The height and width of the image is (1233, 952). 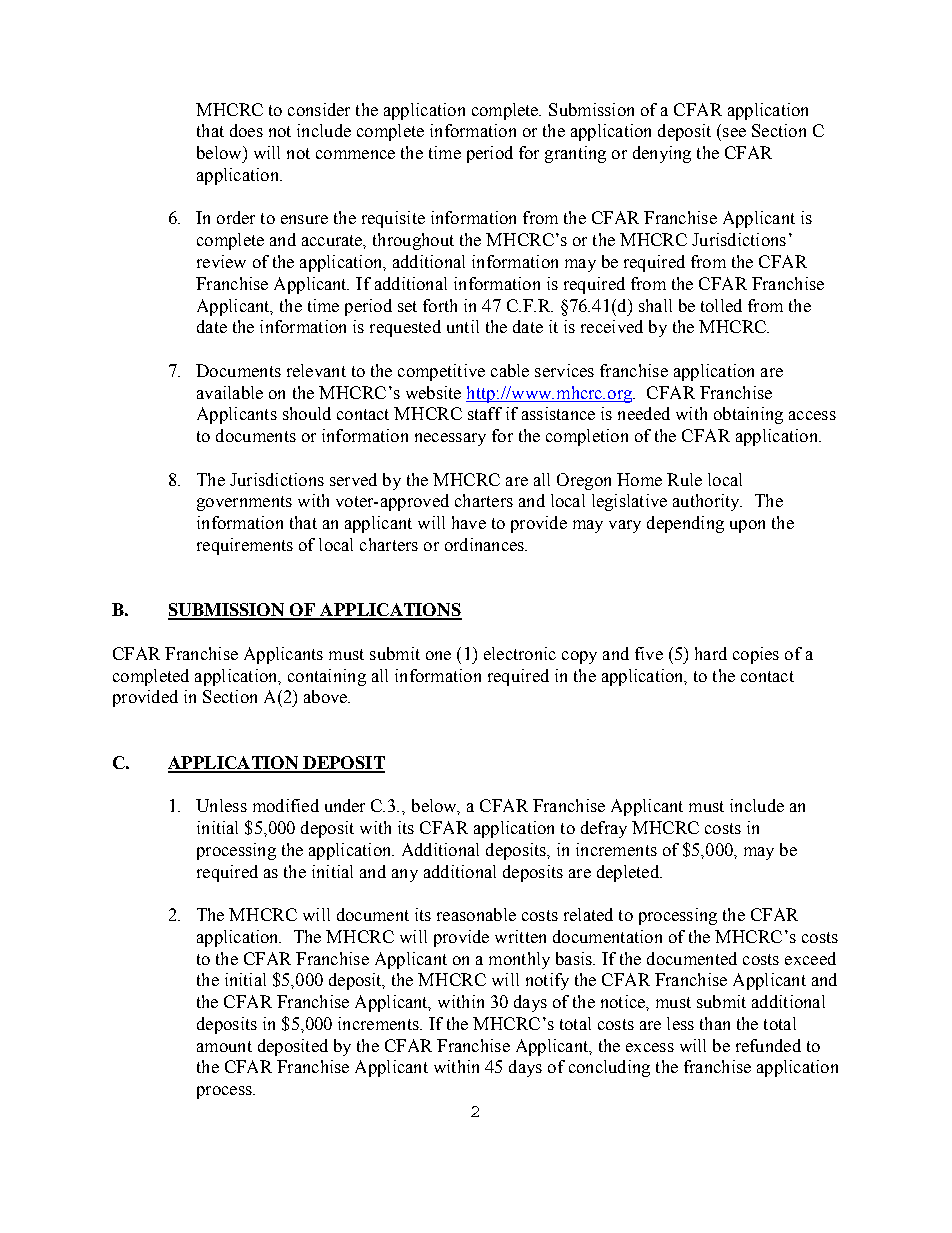 I want to click on see, so click(x=734, y=132).
